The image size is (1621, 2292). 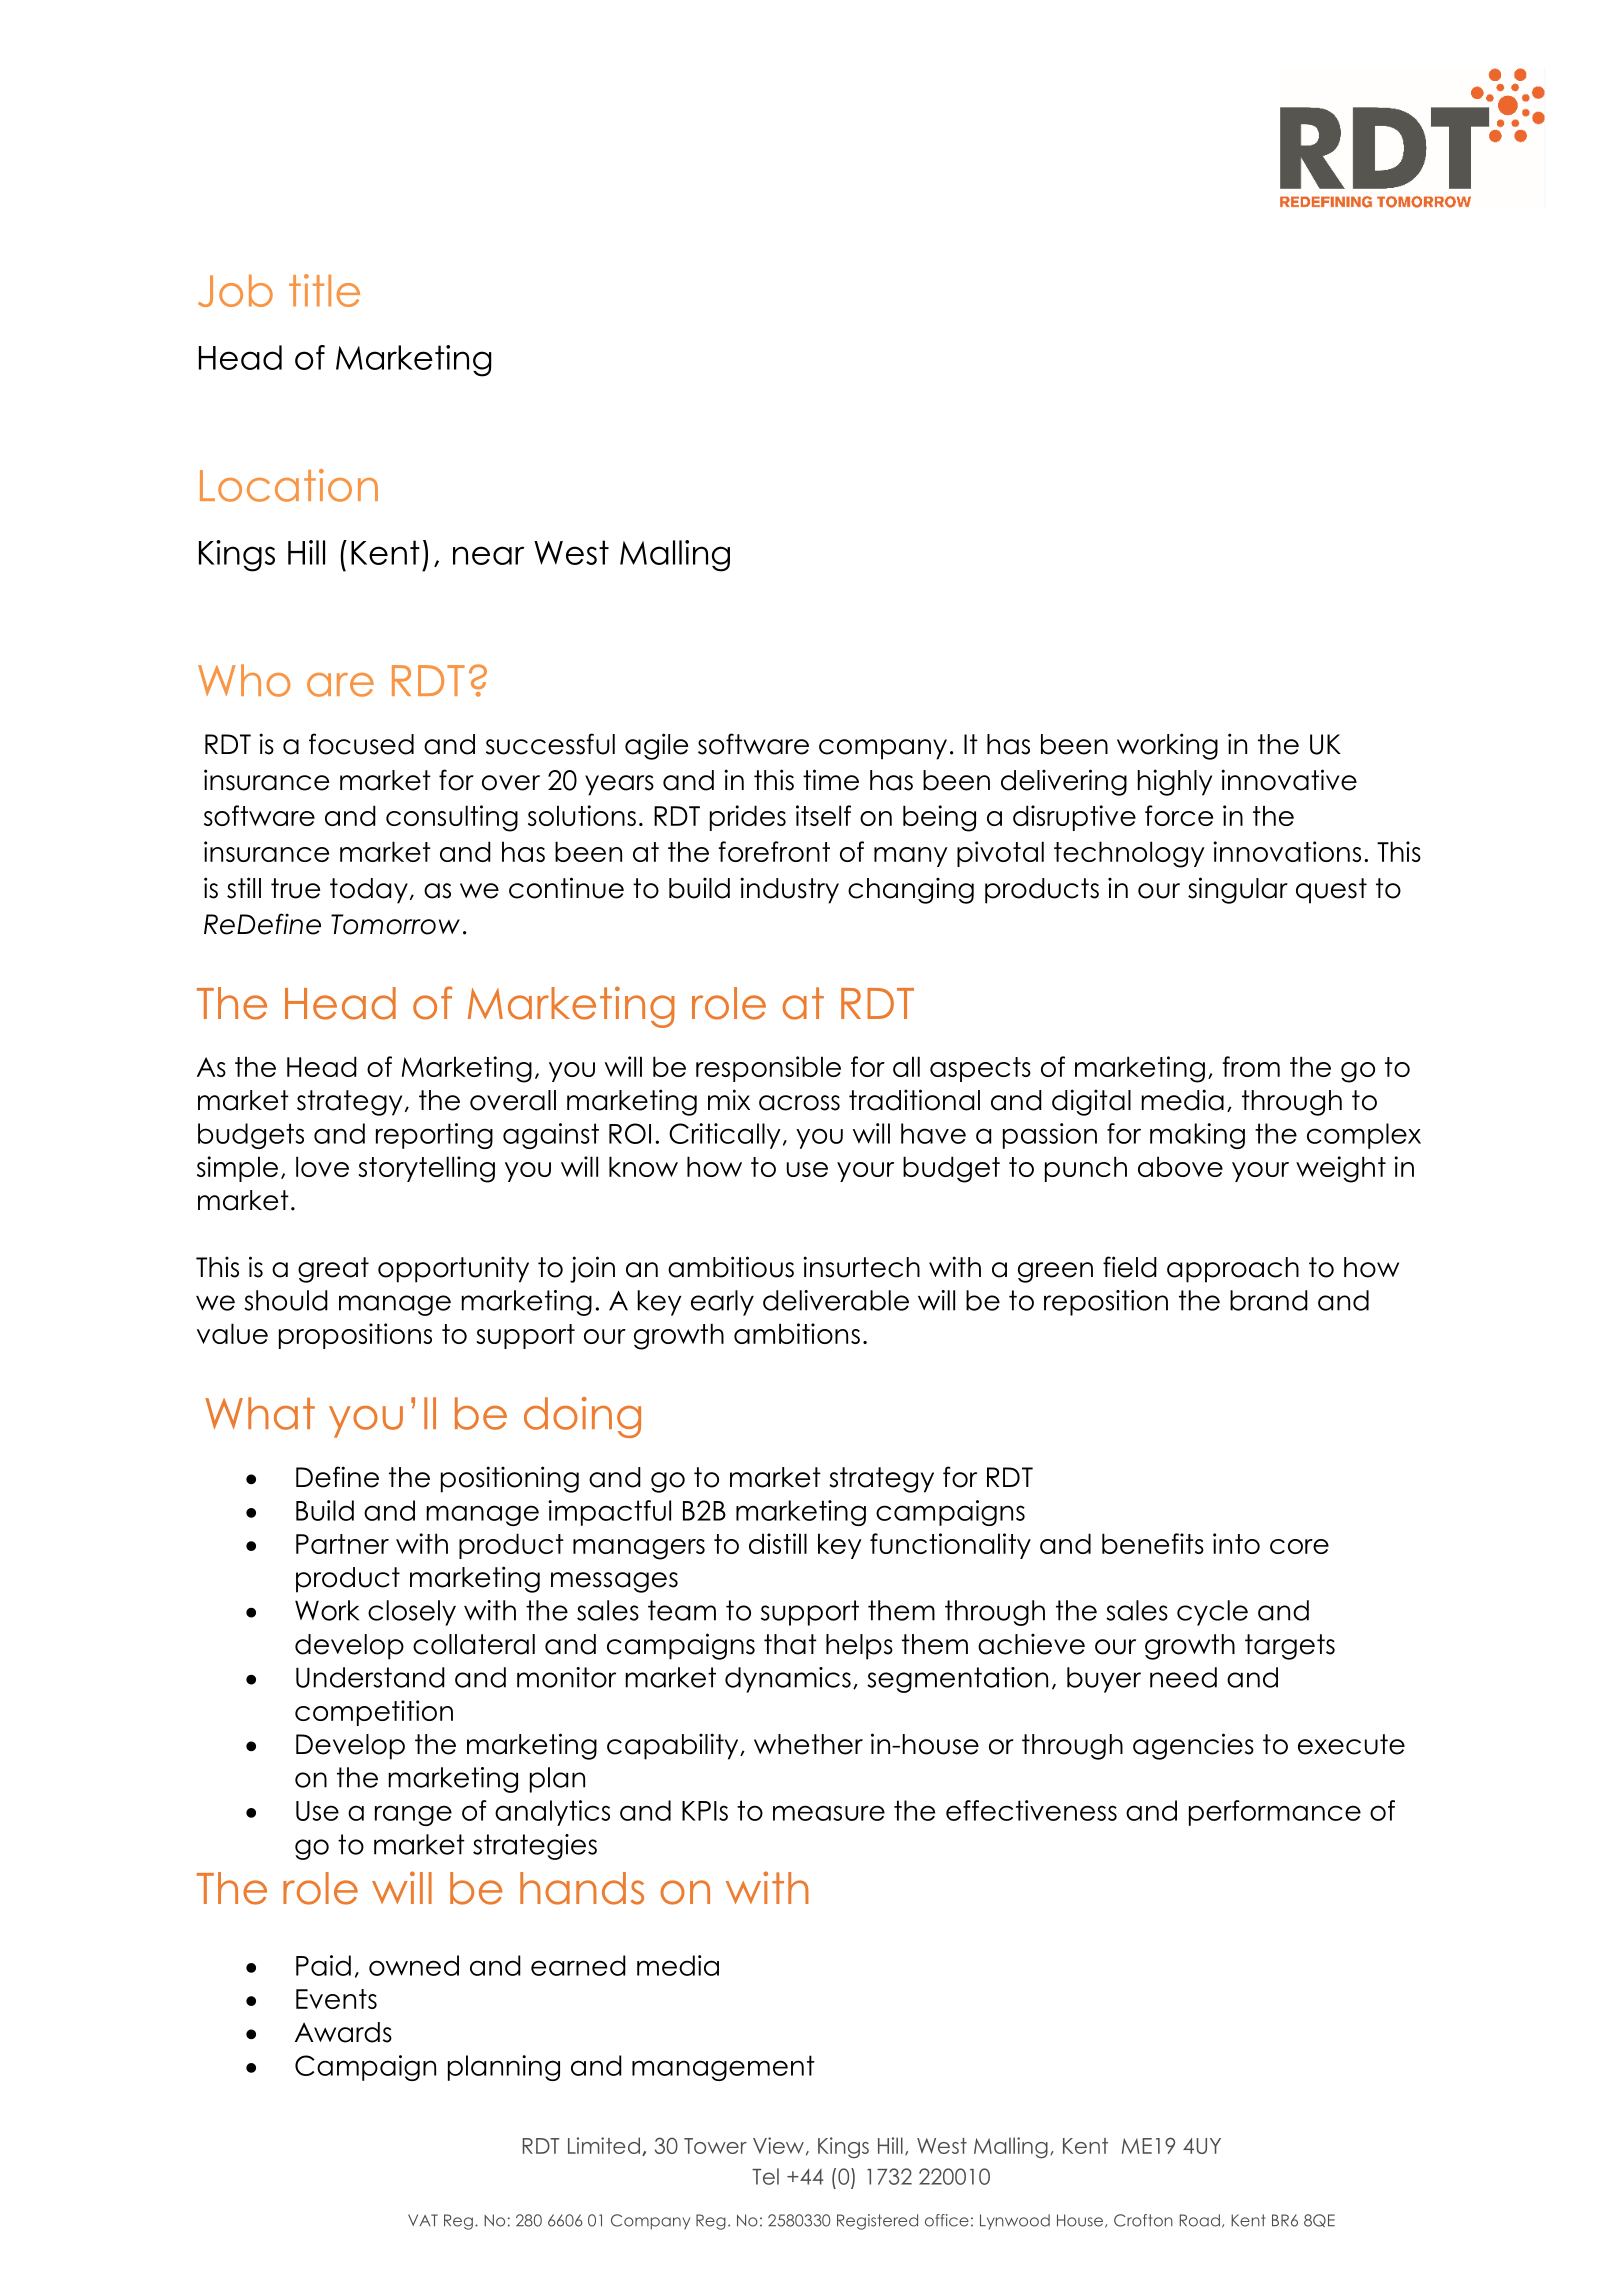 I want to click on great, so click(x=333, y=1270).
